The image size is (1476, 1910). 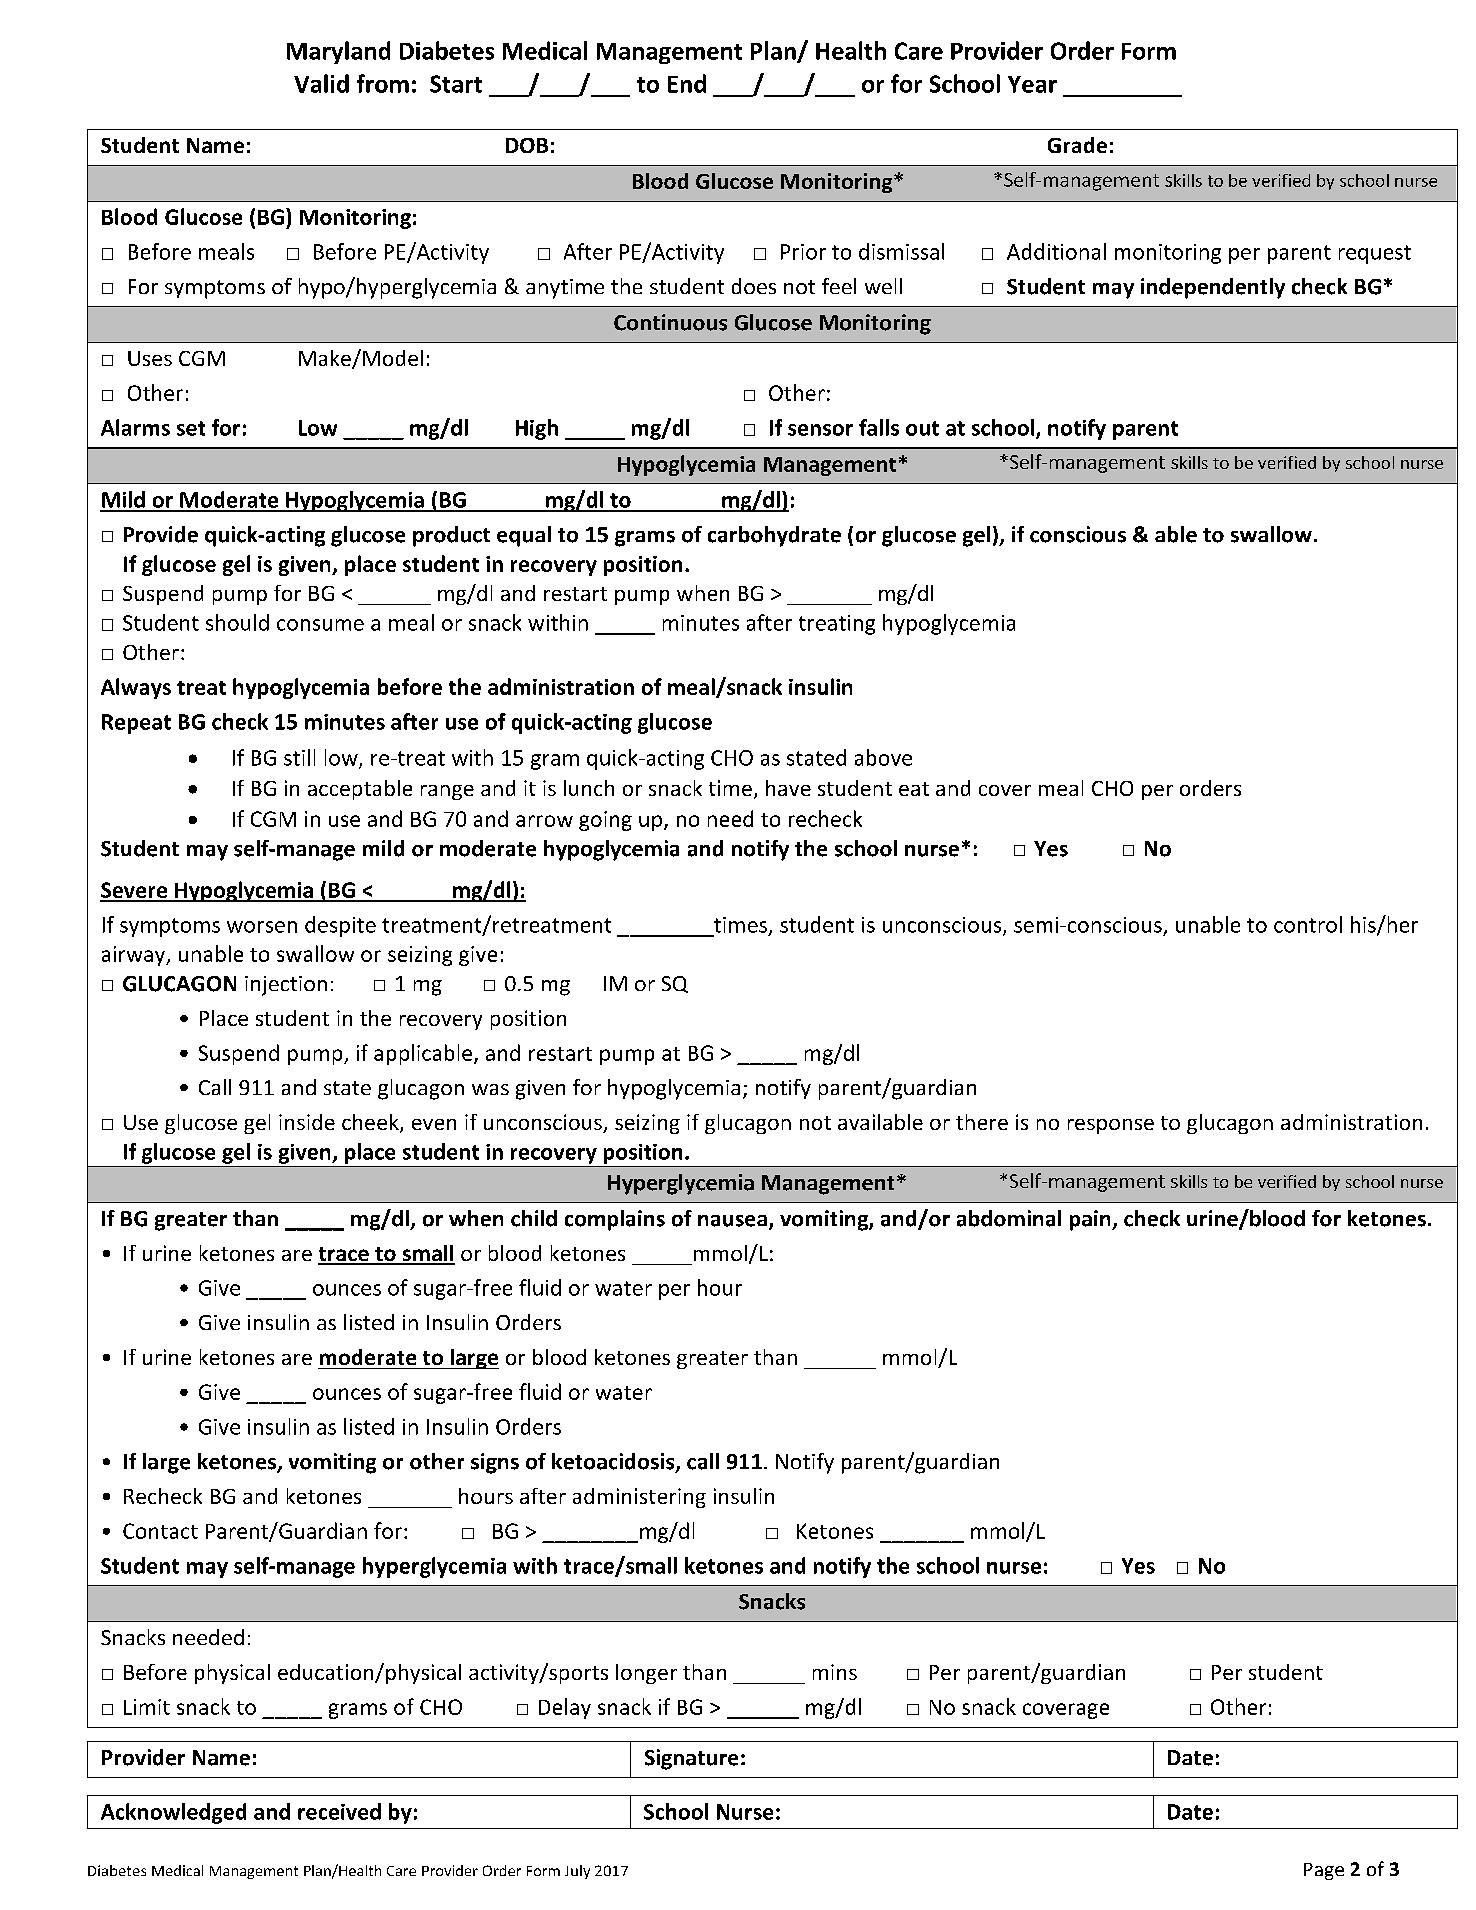 I want to click on Signature, so click(x=691, y=1759).
